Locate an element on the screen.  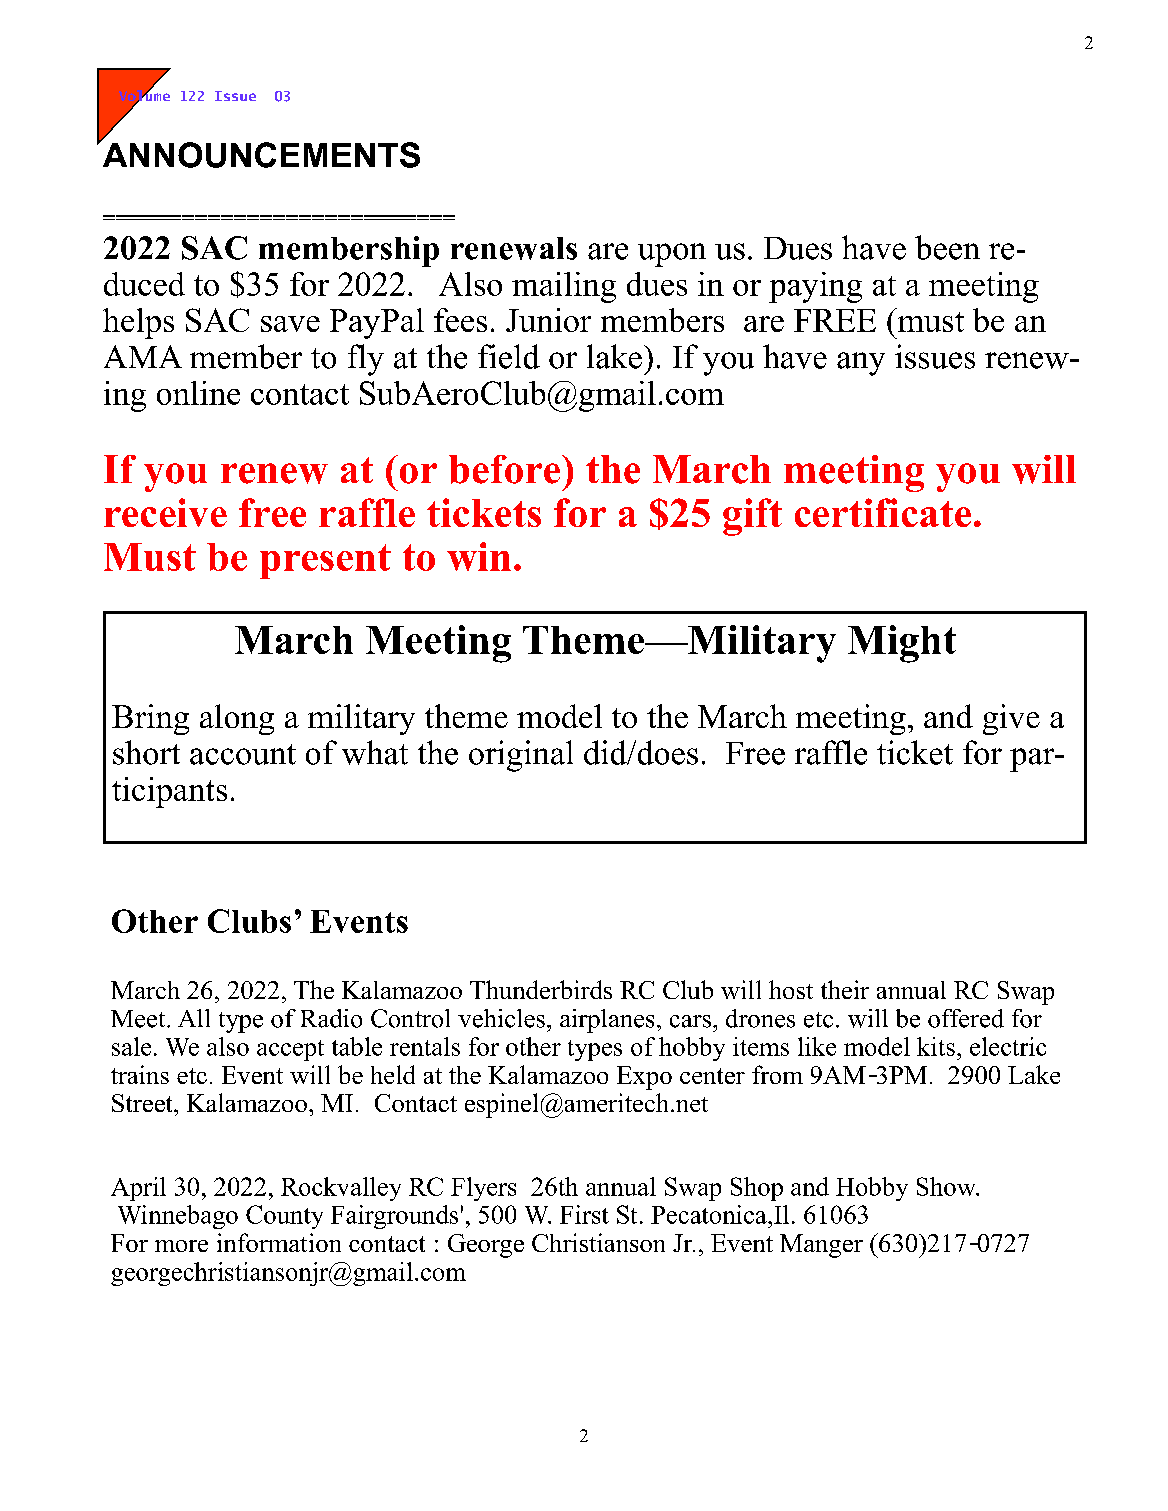
County is located at coordinates (284, 1217).
